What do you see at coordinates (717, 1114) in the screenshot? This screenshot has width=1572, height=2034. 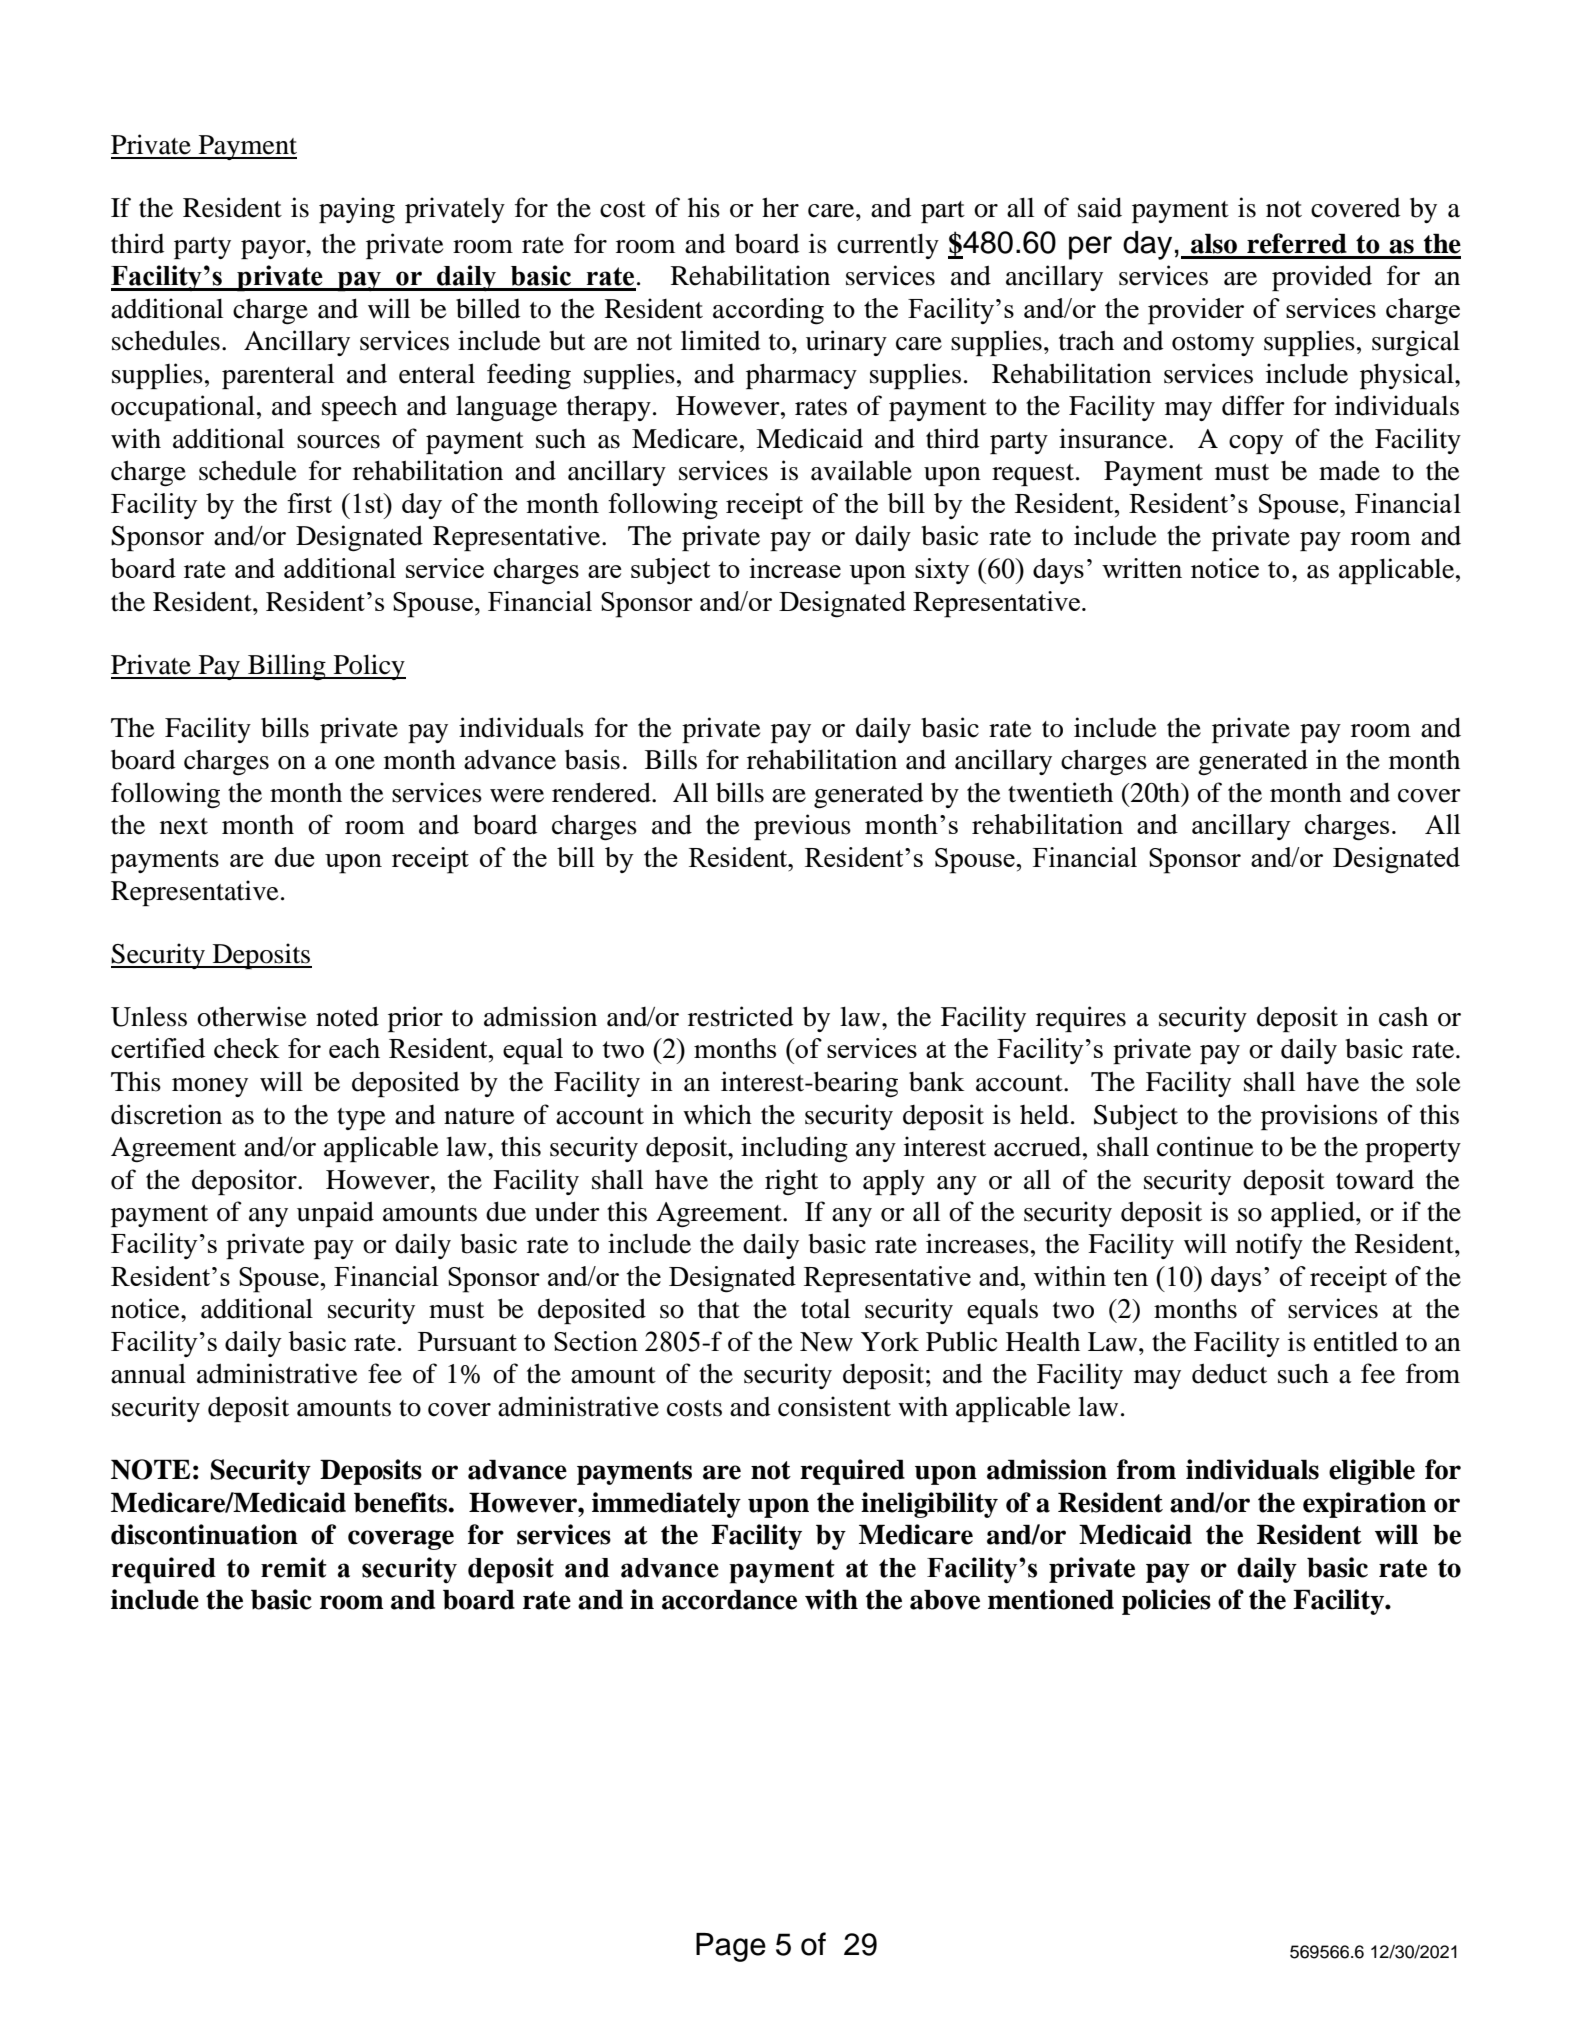 I see `which` at bounding box center [717, 1114].
